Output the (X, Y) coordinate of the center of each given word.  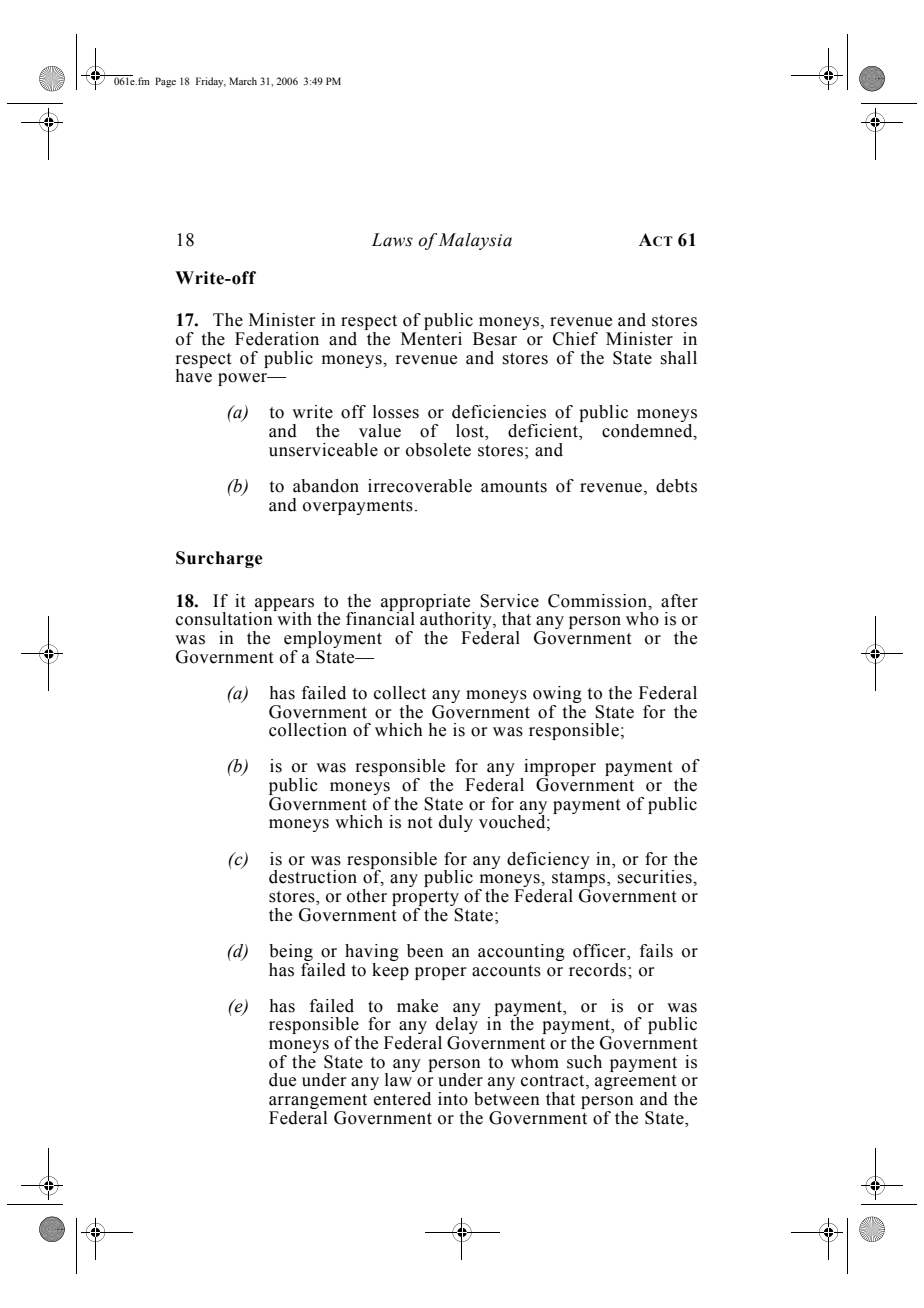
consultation (225, 618)
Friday (211, 82)
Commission (599, 601)
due (282, 1080)
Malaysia (475, 241)
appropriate (427, 603)
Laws (392, 240)
